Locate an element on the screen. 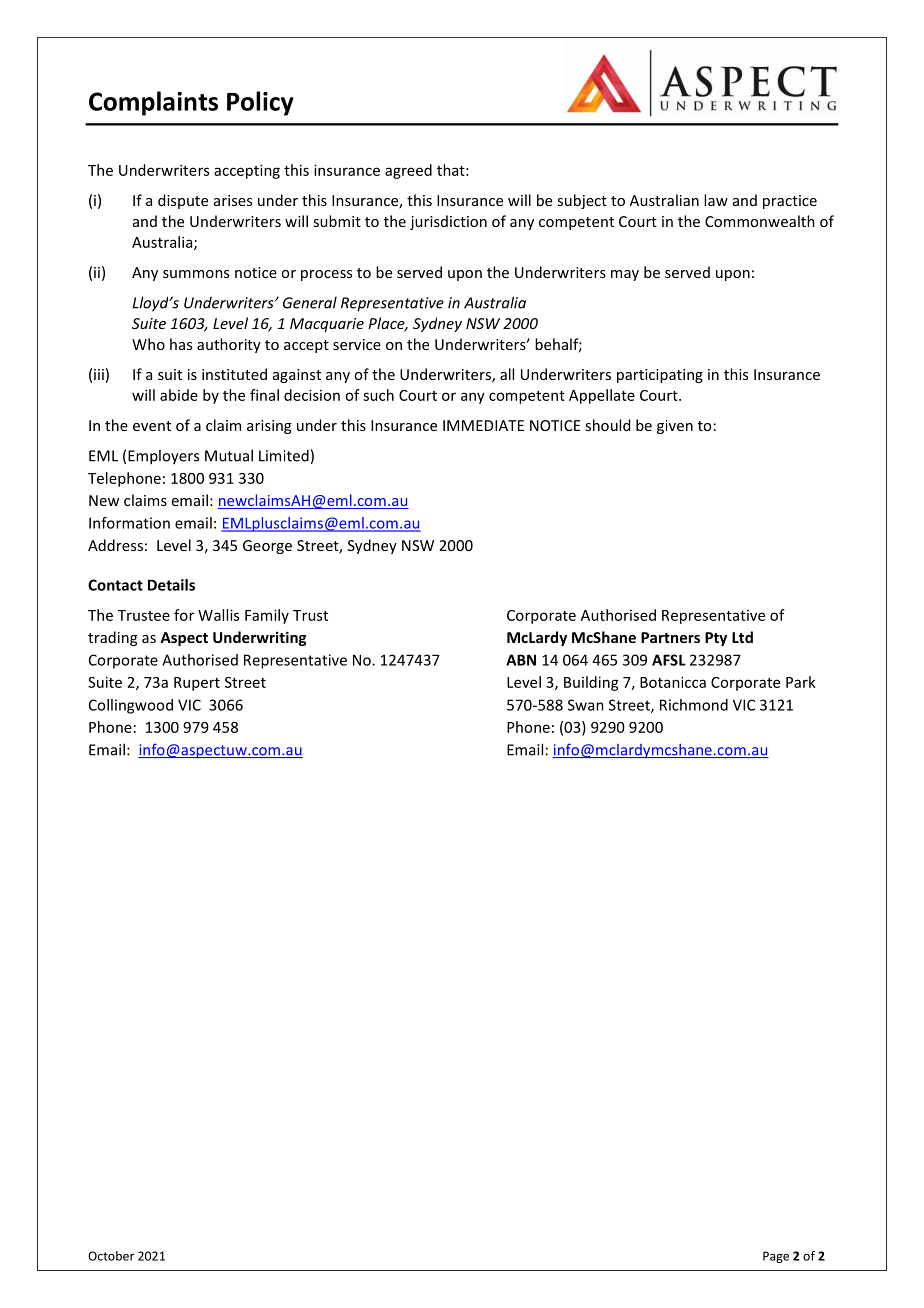 This screenshot has height=1308, width=924. Park is located at coordinates (801, 682).
